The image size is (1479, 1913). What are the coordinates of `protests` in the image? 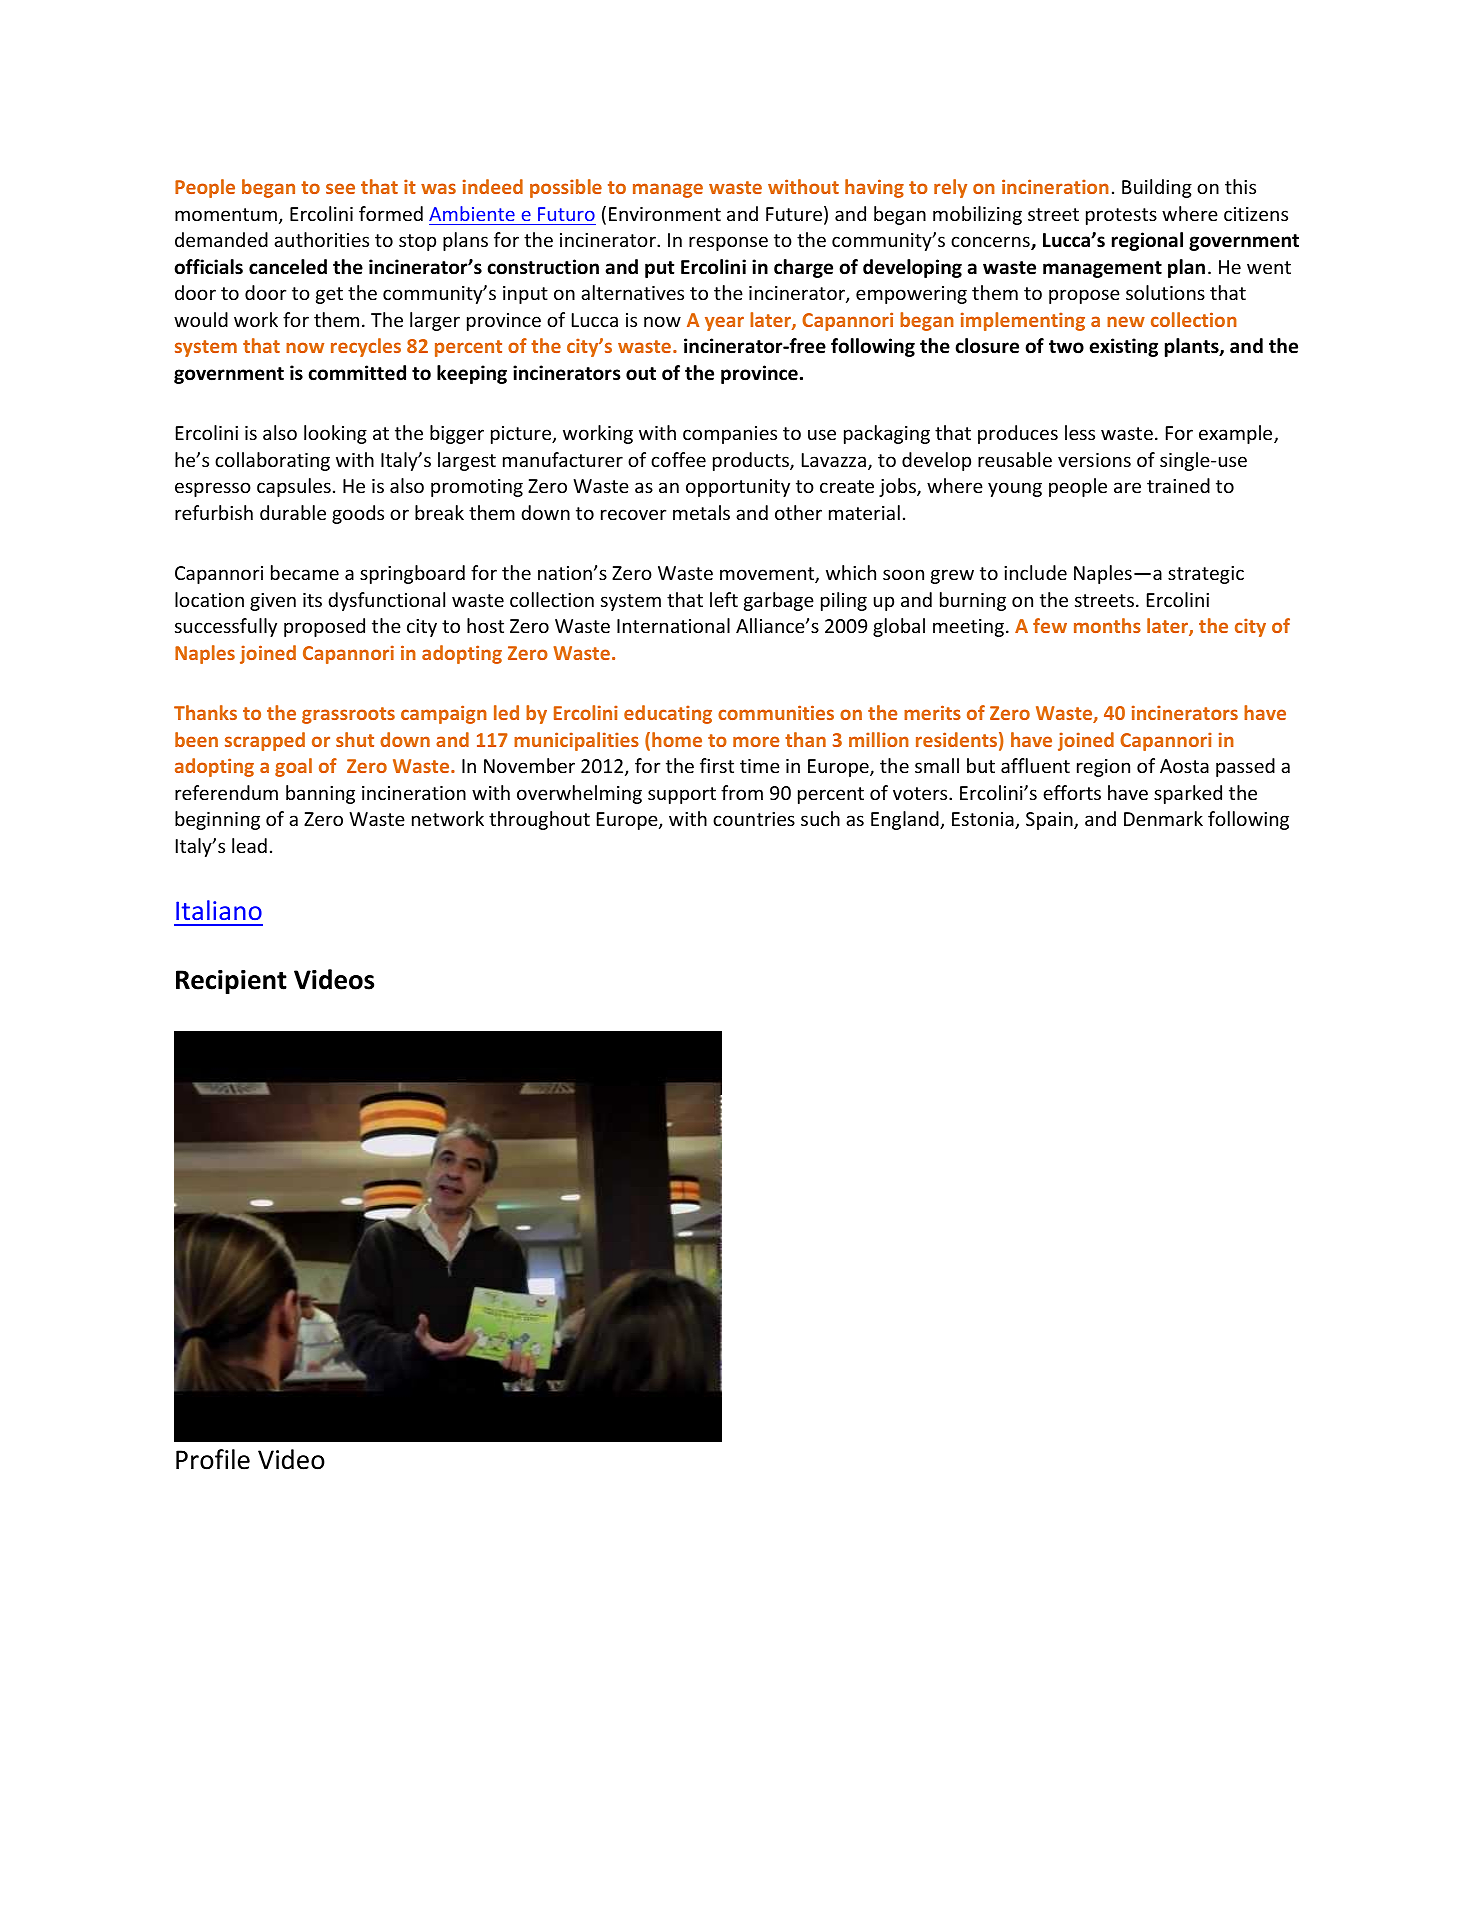 It's located at (1121, 216).
